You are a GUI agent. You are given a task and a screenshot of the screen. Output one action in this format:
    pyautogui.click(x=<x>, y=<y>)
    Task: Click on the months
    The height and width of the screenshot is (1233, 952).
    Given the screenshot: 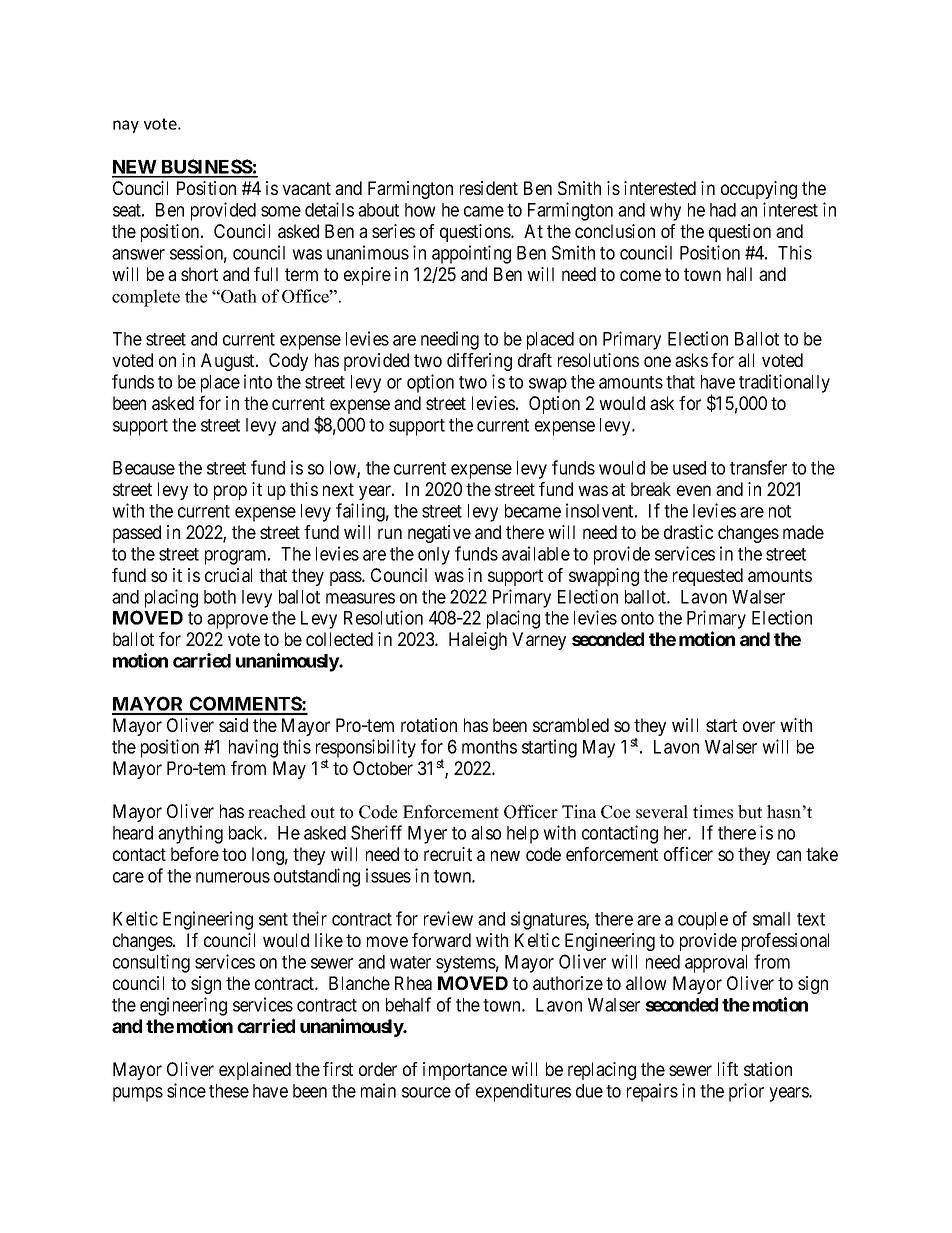 What is the action you would take?
    pyautogui.click(x=489, y=747)
